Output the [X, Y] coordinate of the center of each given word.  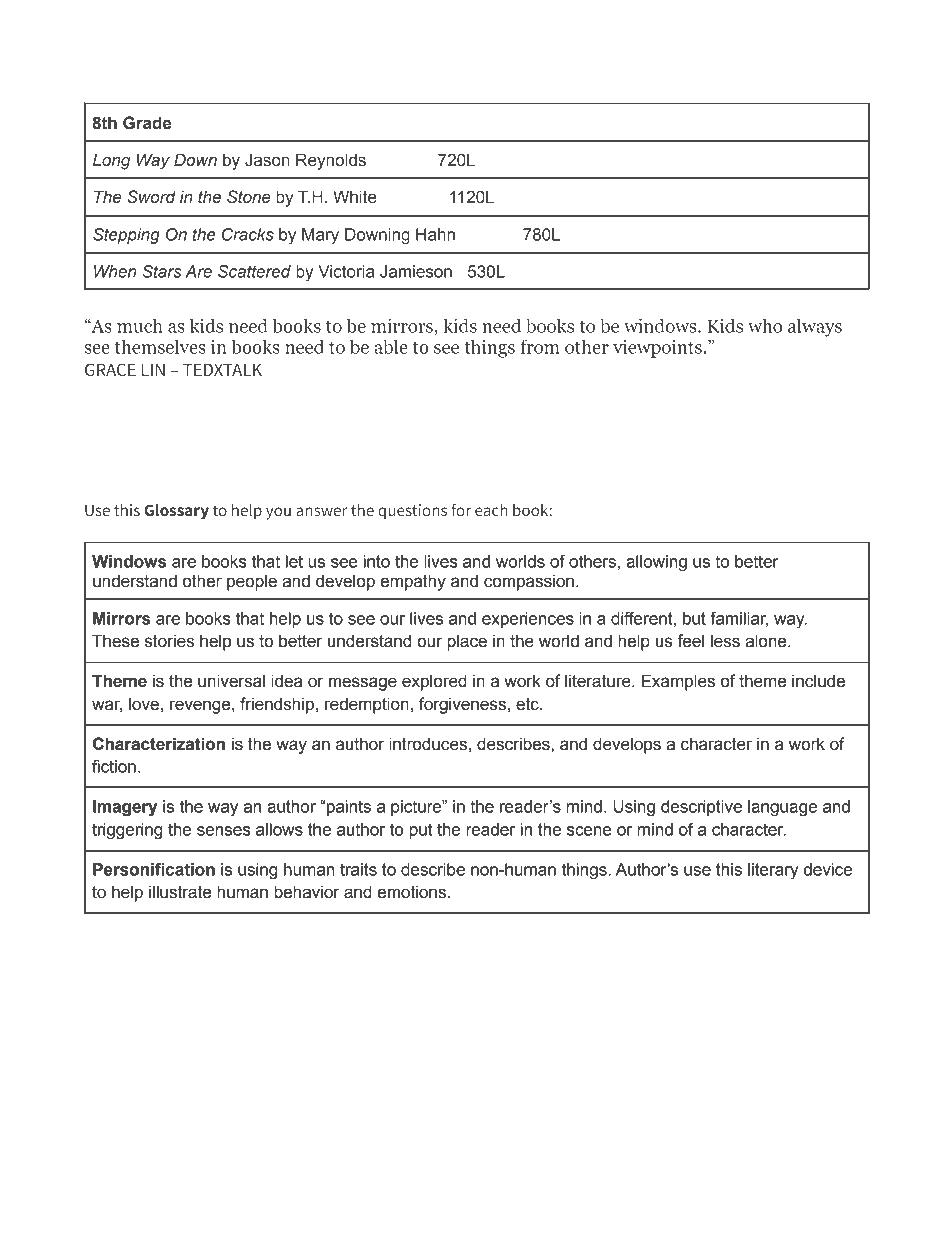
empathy [413, 582]
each [491, 510]
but [694, 618]
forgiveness [462, 705]
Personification [154, 869]
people [252, 582]
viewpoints [658, 348]
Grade [147, 123]
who [765, 325]
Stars [162, 271]
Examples [678, 682]
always [815, 327]
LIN [153, 369]
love [144, 704]
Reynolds [331, 161]
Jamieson [416, 271]
